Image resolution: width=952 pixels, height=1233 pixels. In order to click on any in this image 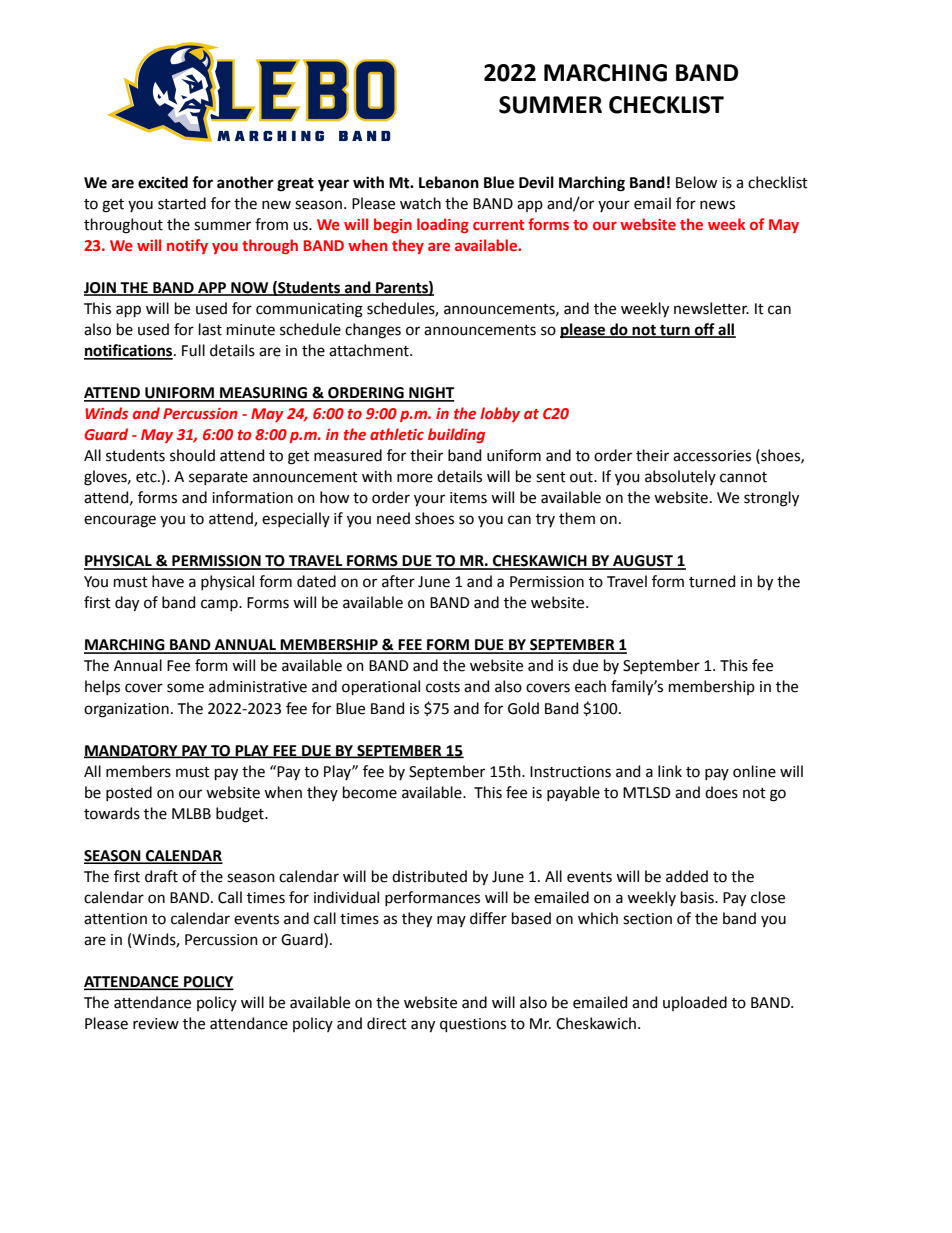, I will do `click(423, 1026)`.
